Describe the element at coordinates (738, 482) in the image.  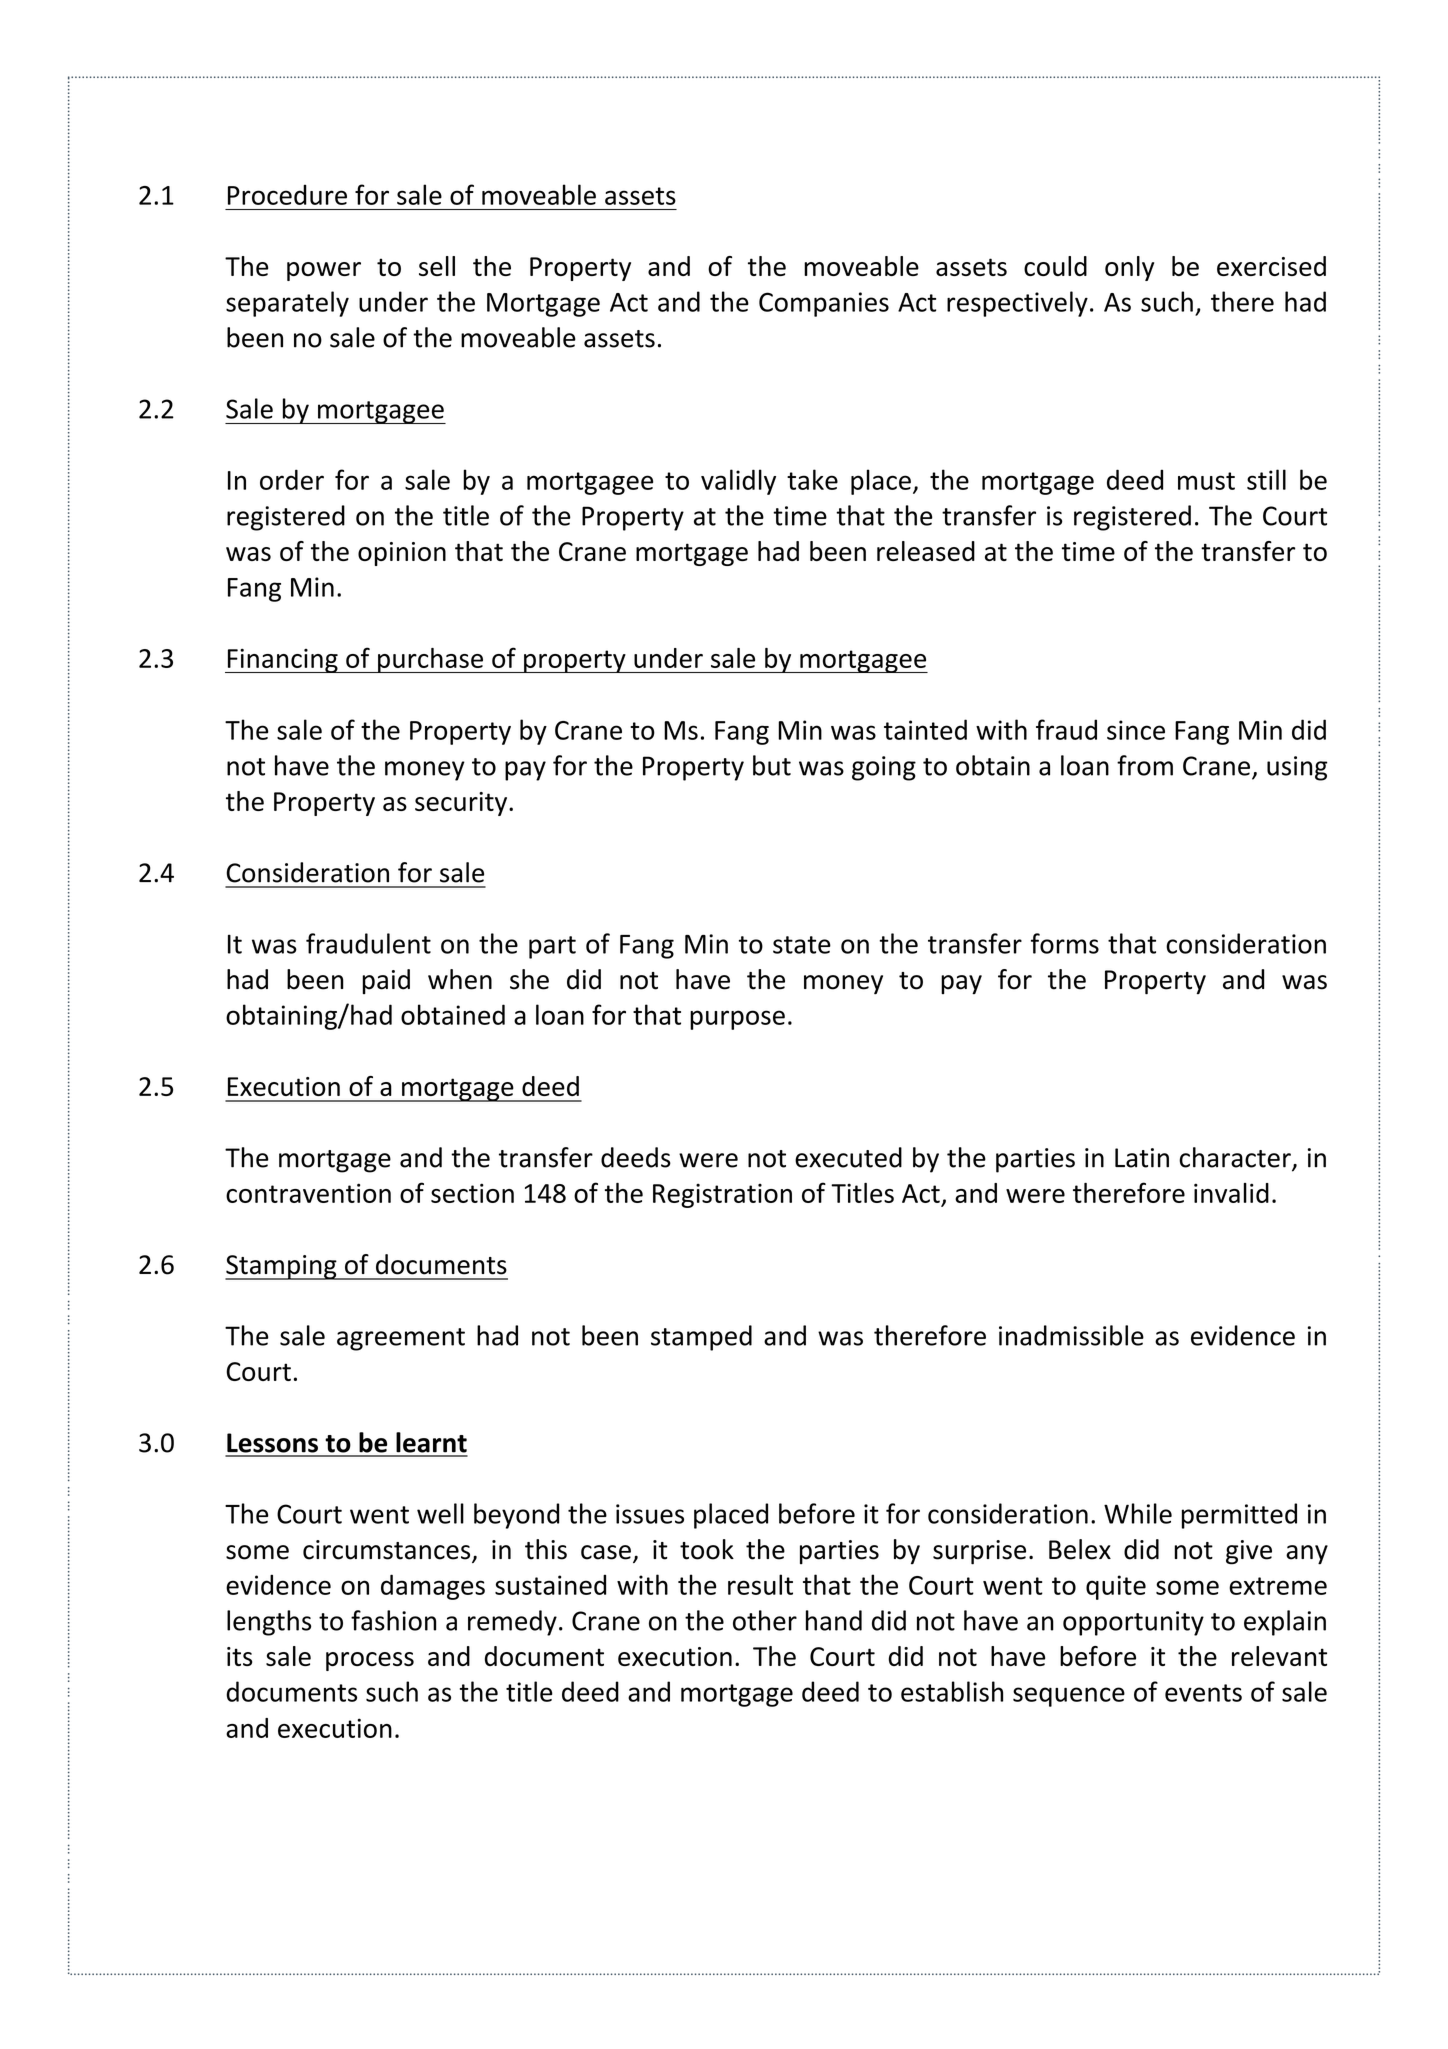
I see `validly` at that location.
